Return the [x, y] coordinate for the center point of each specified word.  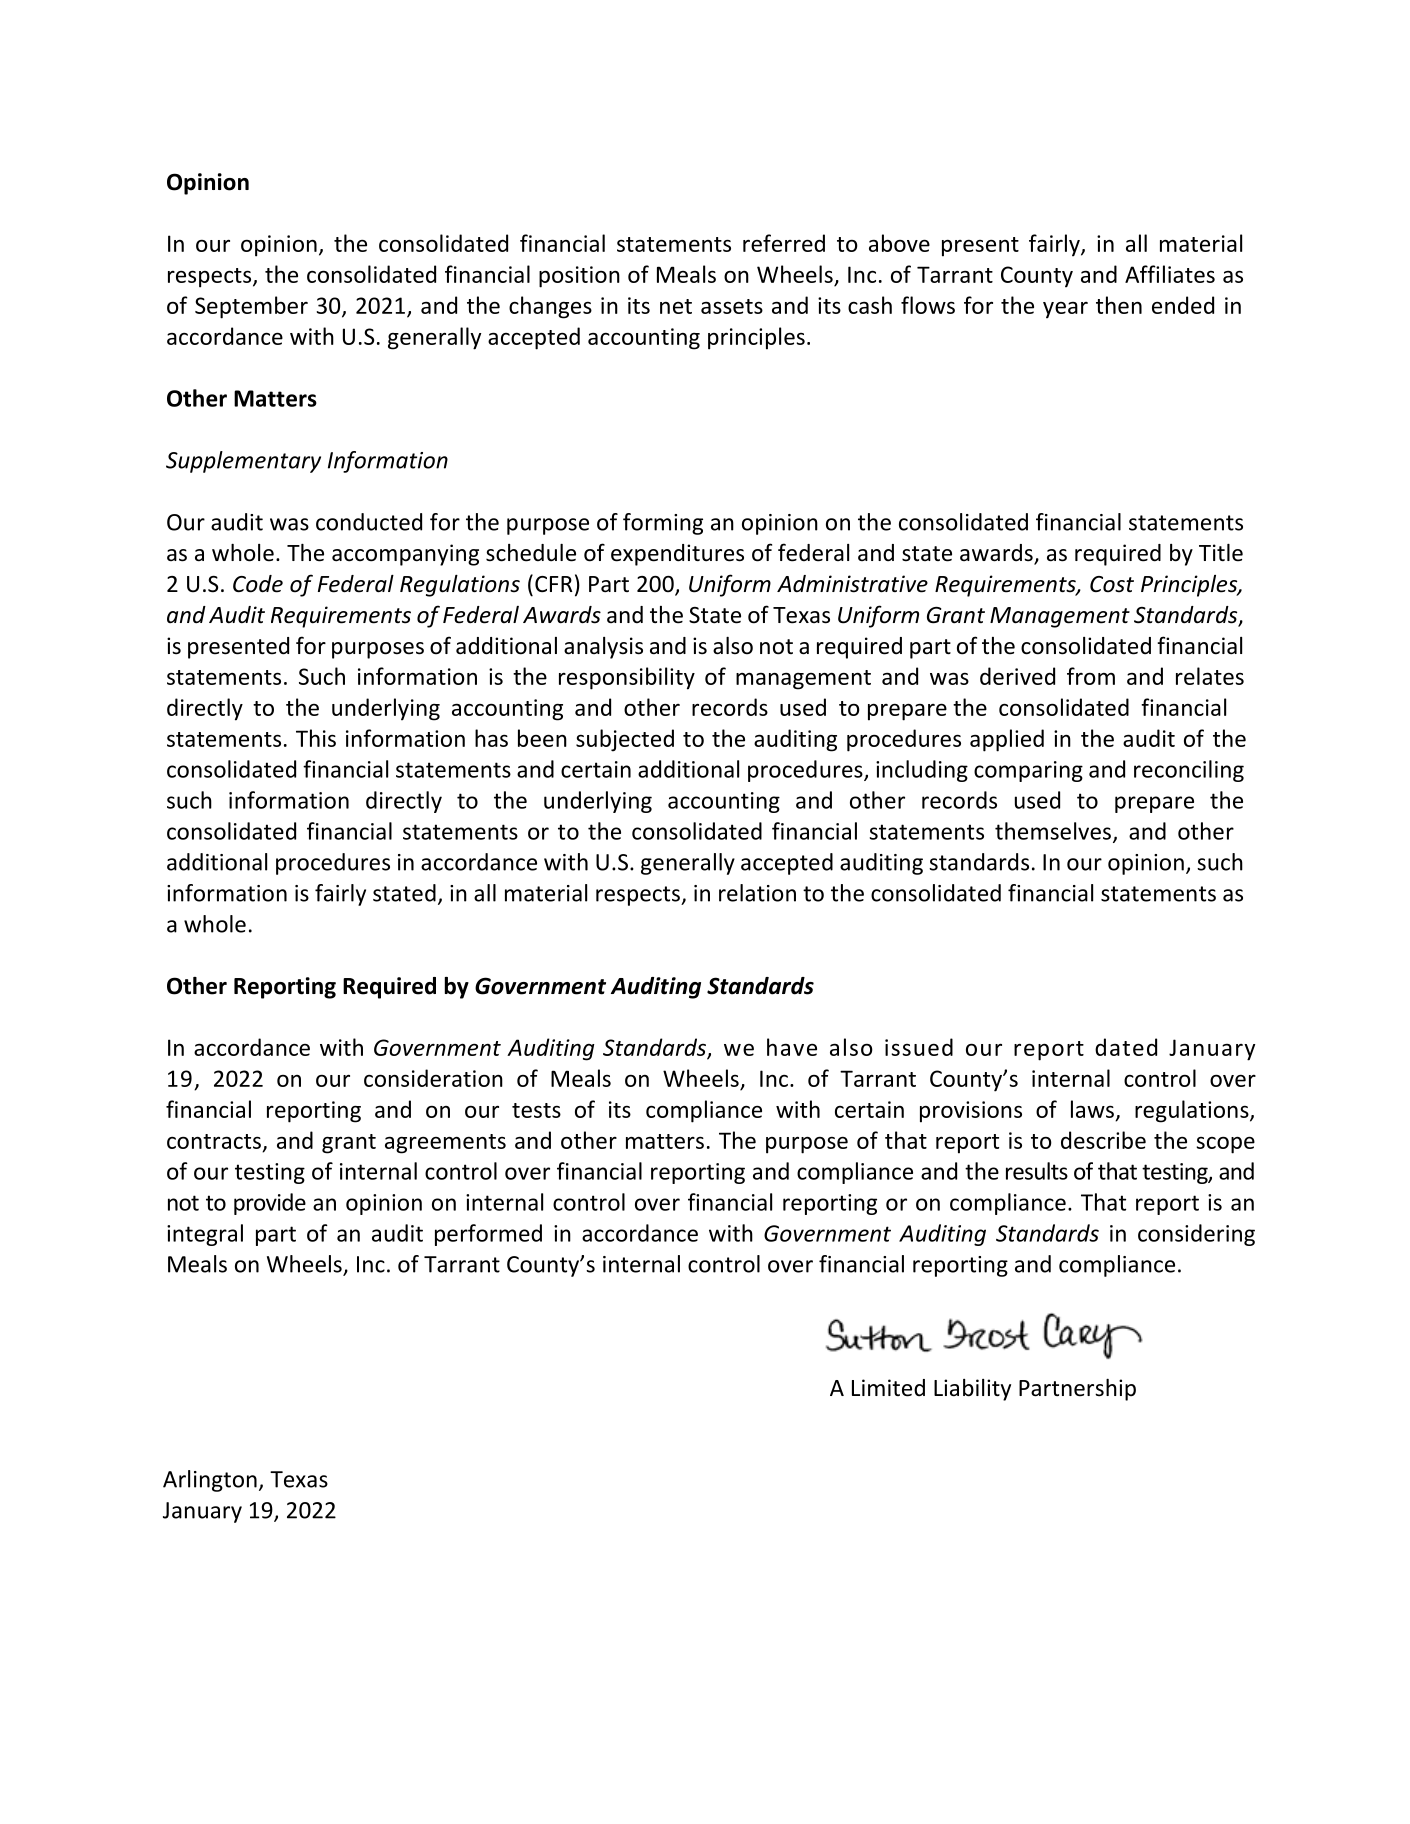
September [251, 307]
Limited [888, 1388]
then [1119, 305]
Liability [972, 1390]
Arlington [210, 1481]
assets [732, 306]
